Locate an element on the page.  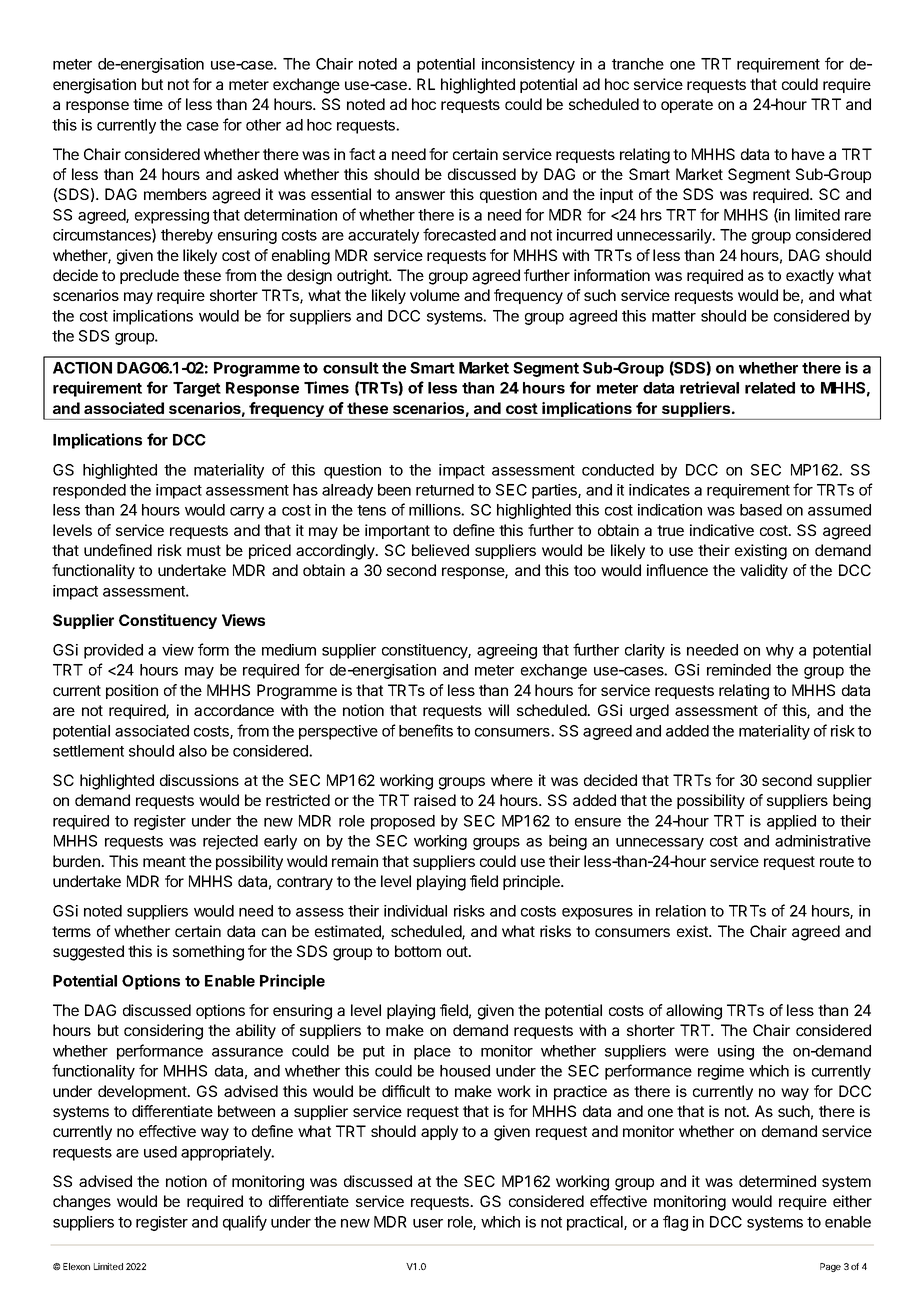
position is located at coordinates (132, 691).
